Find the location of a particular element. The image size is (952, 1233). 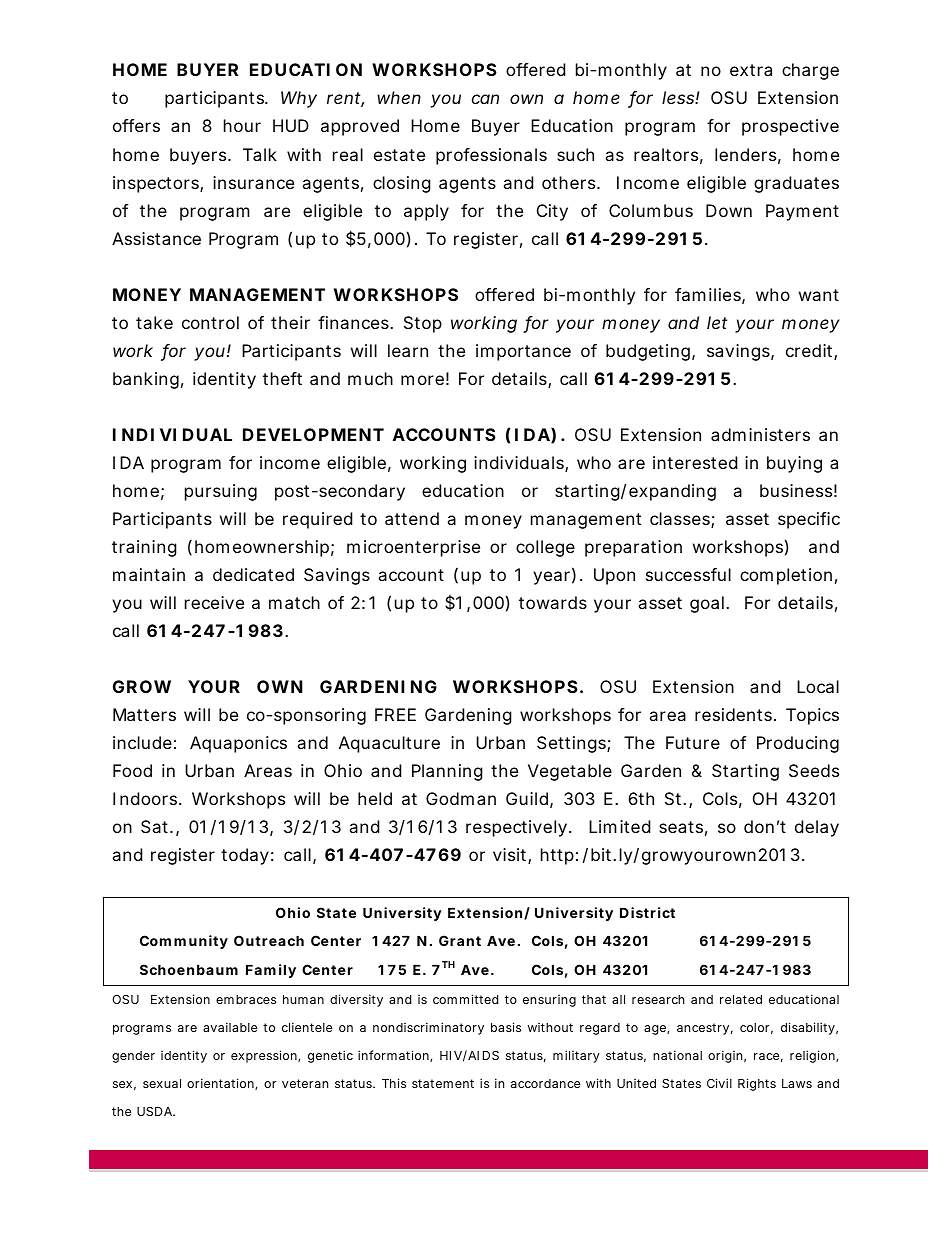

goal is located at coordinates (707, 604).
